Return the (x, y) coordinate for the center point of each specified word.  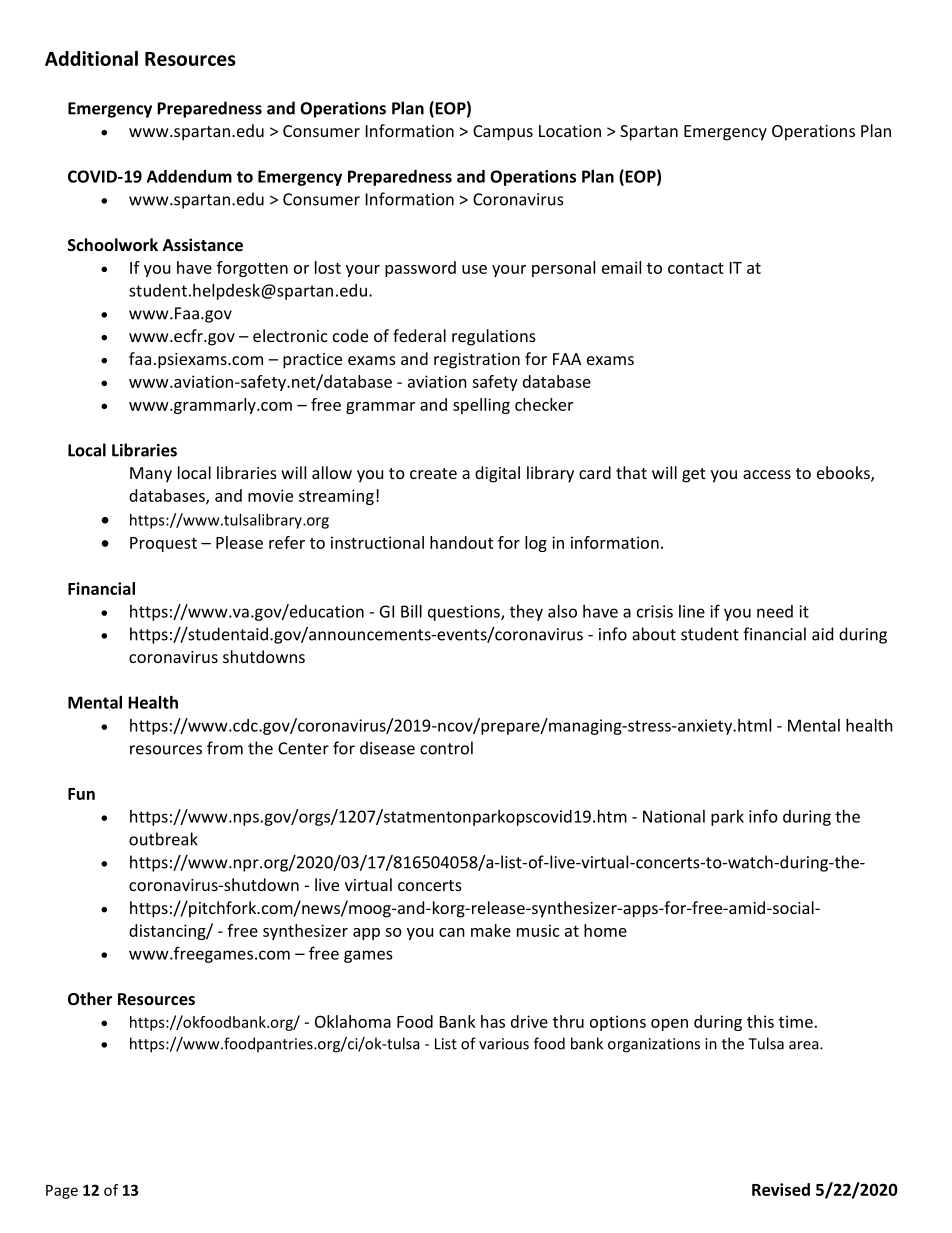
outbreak (163, 839)
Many (151, 475)
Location (570, 131)
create (433, 473)
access (767, 474)
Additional (91, 58)
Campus (503, 133)
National (674, 816)
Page (62, 1192)
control (446, 748)
